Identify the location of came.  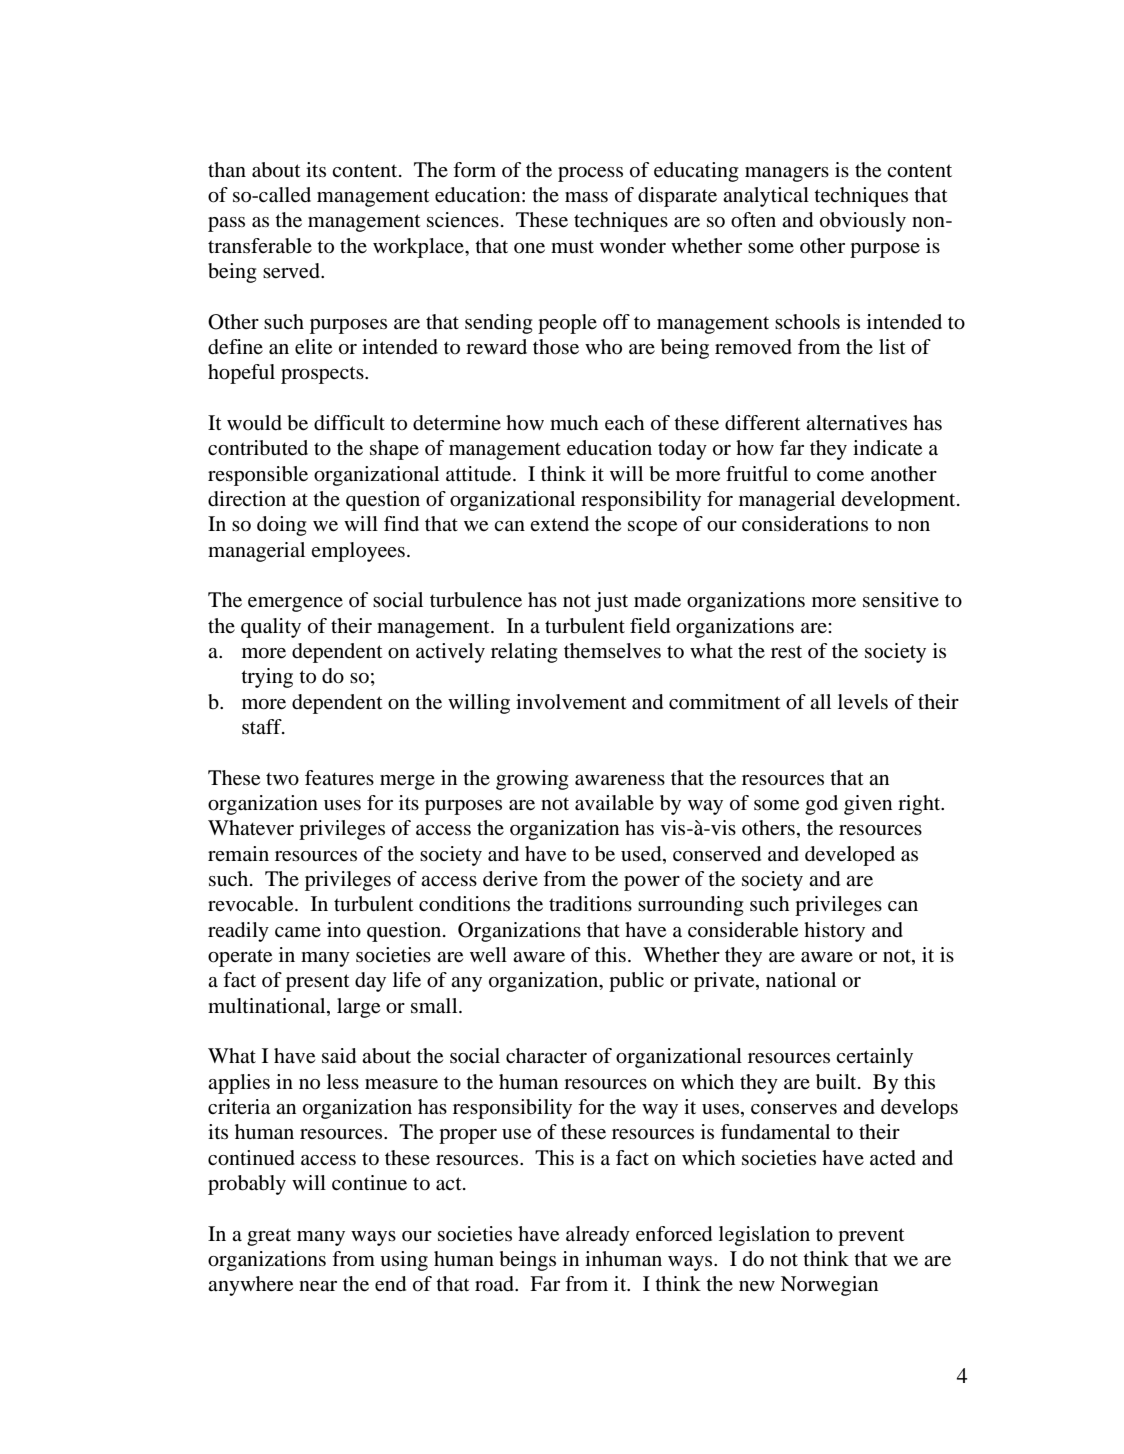
(298, 932).
